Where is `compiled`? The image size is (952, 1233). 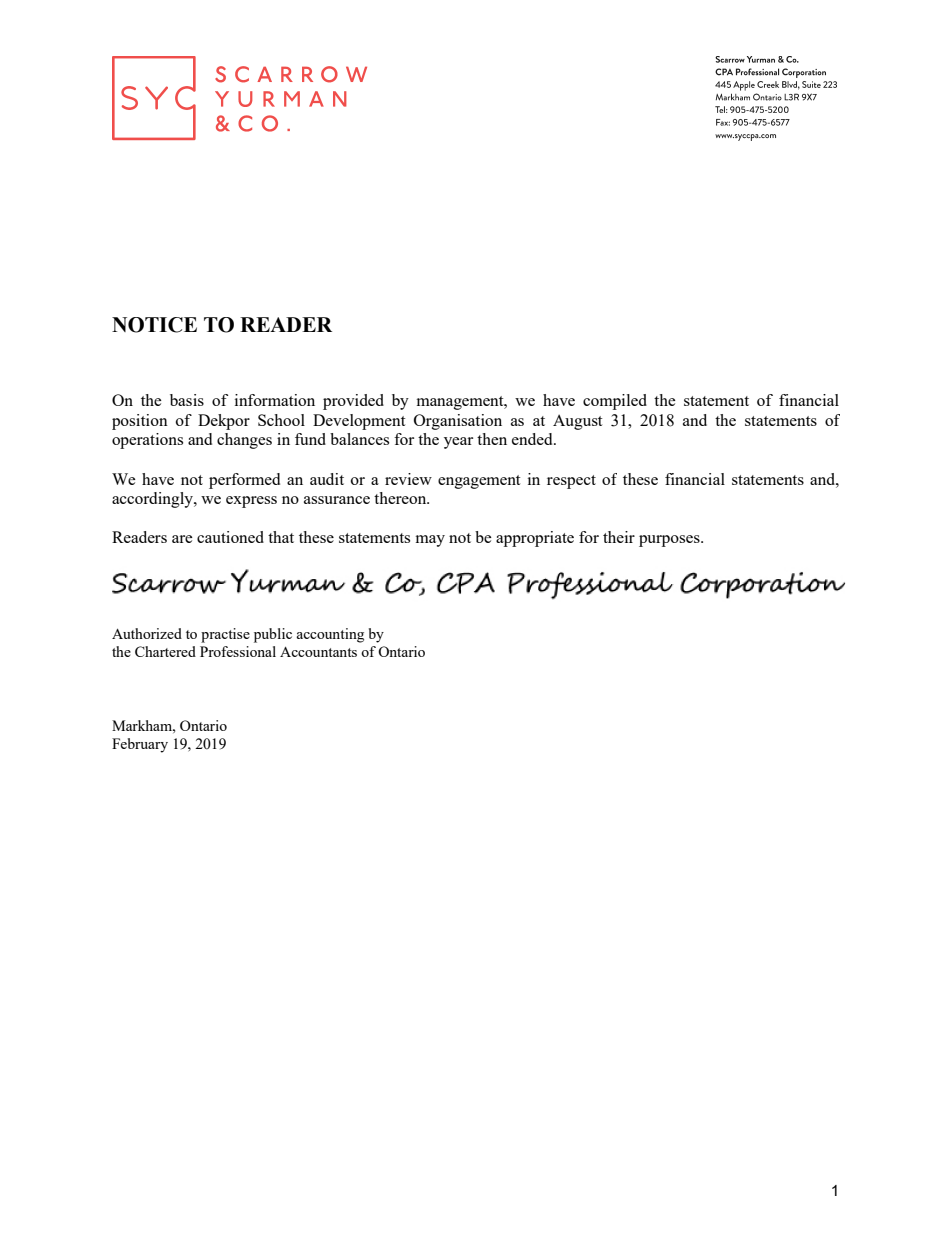 compiled is located at coordinates (615, 402).
